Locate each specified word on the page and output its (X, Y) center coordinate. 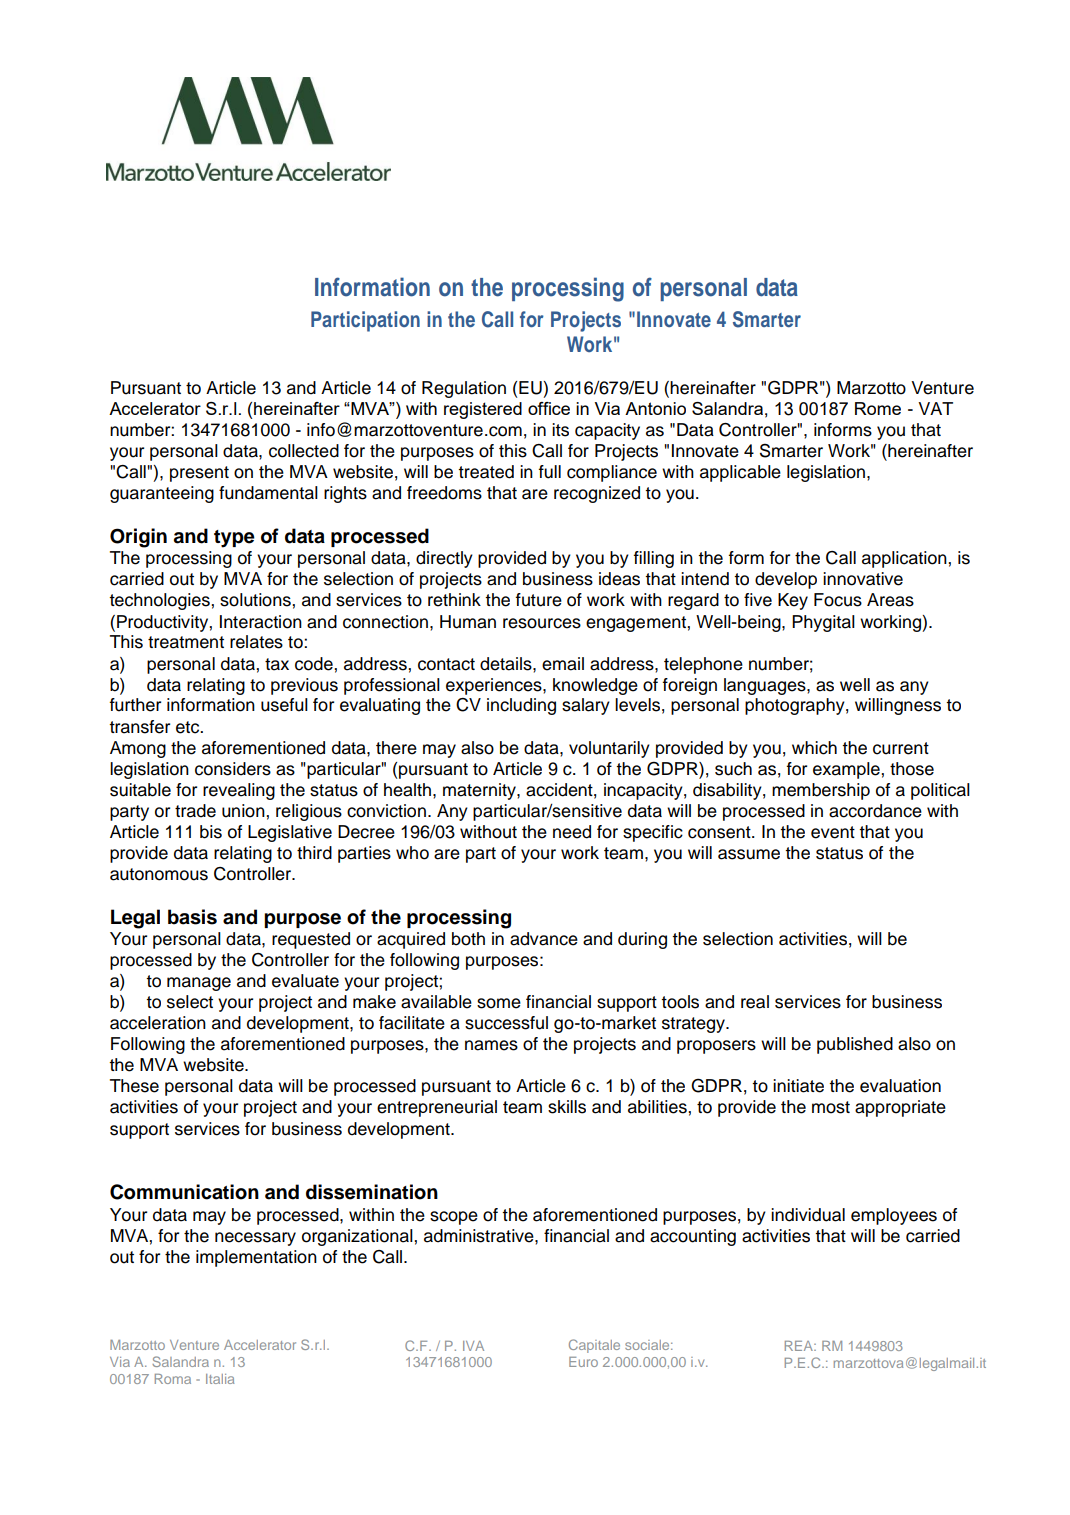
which (814, 748)
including (521, 706)
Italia (220, 1379)
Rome (878, 408)
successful (506, 1023)
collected (304, 451)
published (855, 1045)
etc (189, 727)
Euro (583, 1362)
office (549, 408)
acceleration (158, 1023)
